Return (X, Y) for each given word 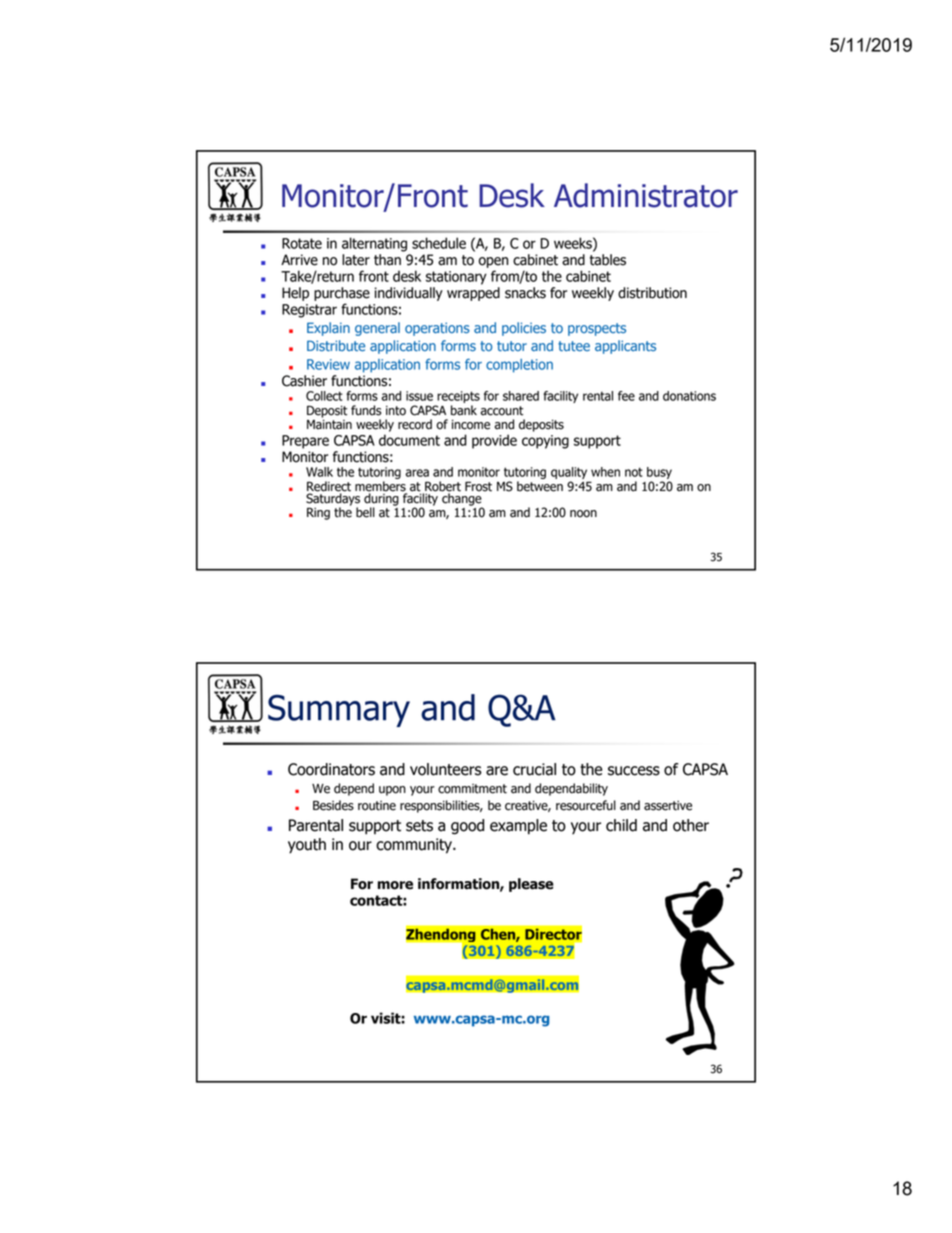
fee (626, 396)
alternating (374, 244)
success (634, 771)
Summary (339, 711)
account (502, 411)
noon (583, 514)
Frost (478, 486)
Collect (324, 396)
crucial (534, 769)
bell (365, 512)
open (493, 262)
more (395, 885)
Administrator (646, 195)
